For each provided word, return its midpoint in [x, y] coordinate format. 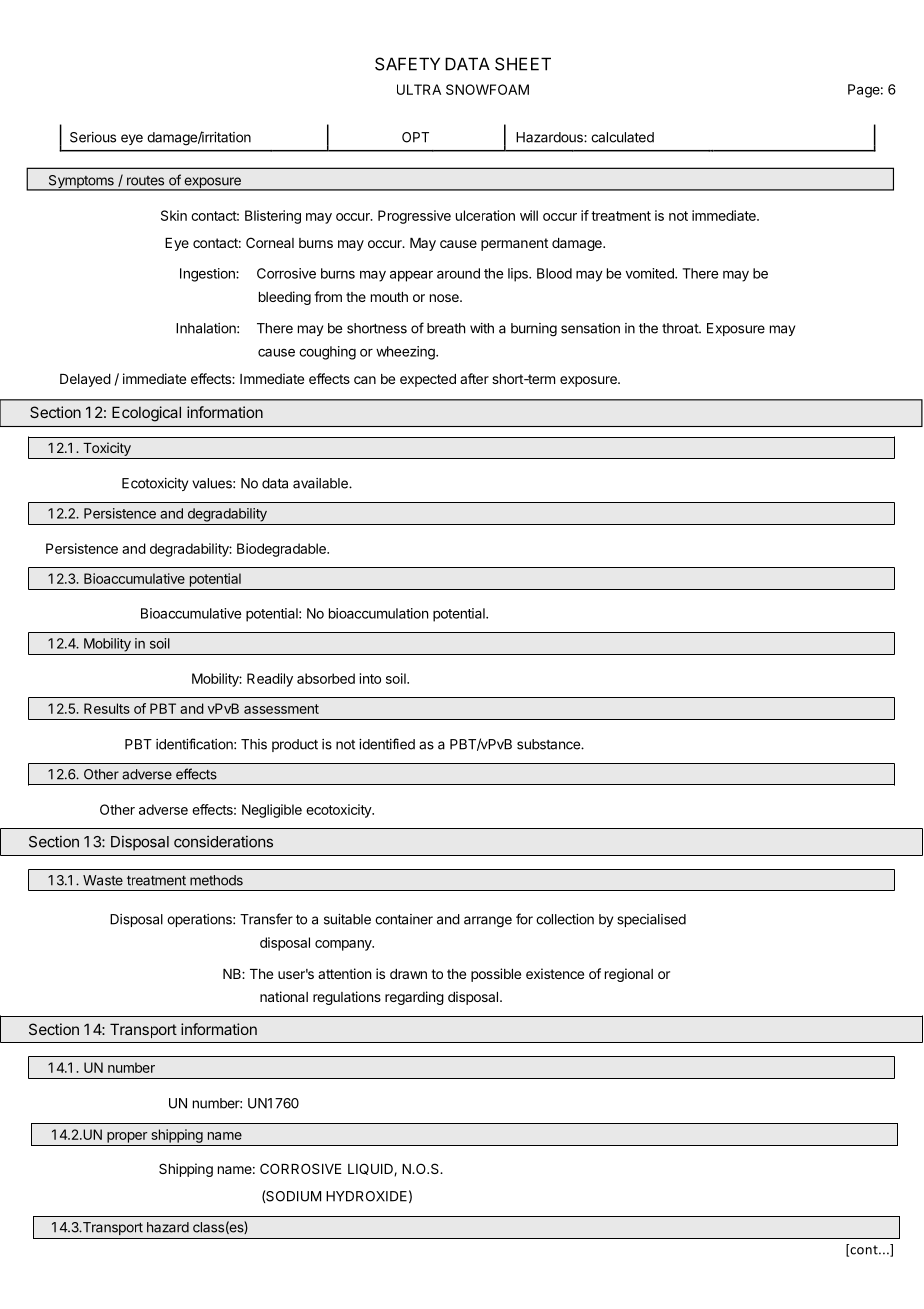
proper [127, 1137]
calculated [622, 137]
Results [107, 708]
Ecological [146, 414]
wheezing [406, 353]
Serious [93, 137]
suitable [347, 919]
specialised [651, 920]
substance [549, 744]
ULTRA [419, 89]
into [370, 678]
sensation [590, 328]
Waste [103, 880]
